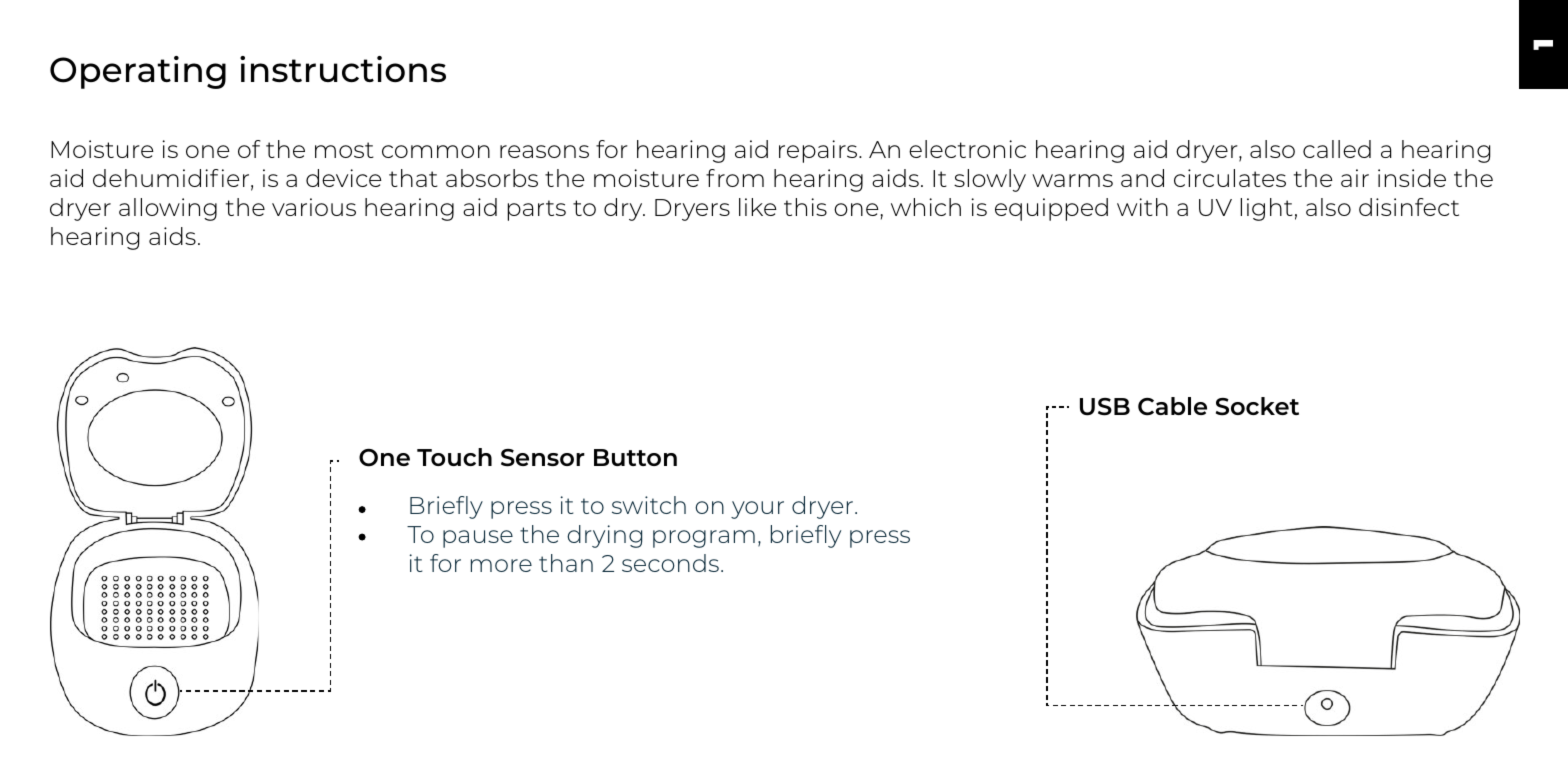  What do you see at coordinates (819, 151) in the screenshot?
I see `repairs` at bounding box center [819, 151].
